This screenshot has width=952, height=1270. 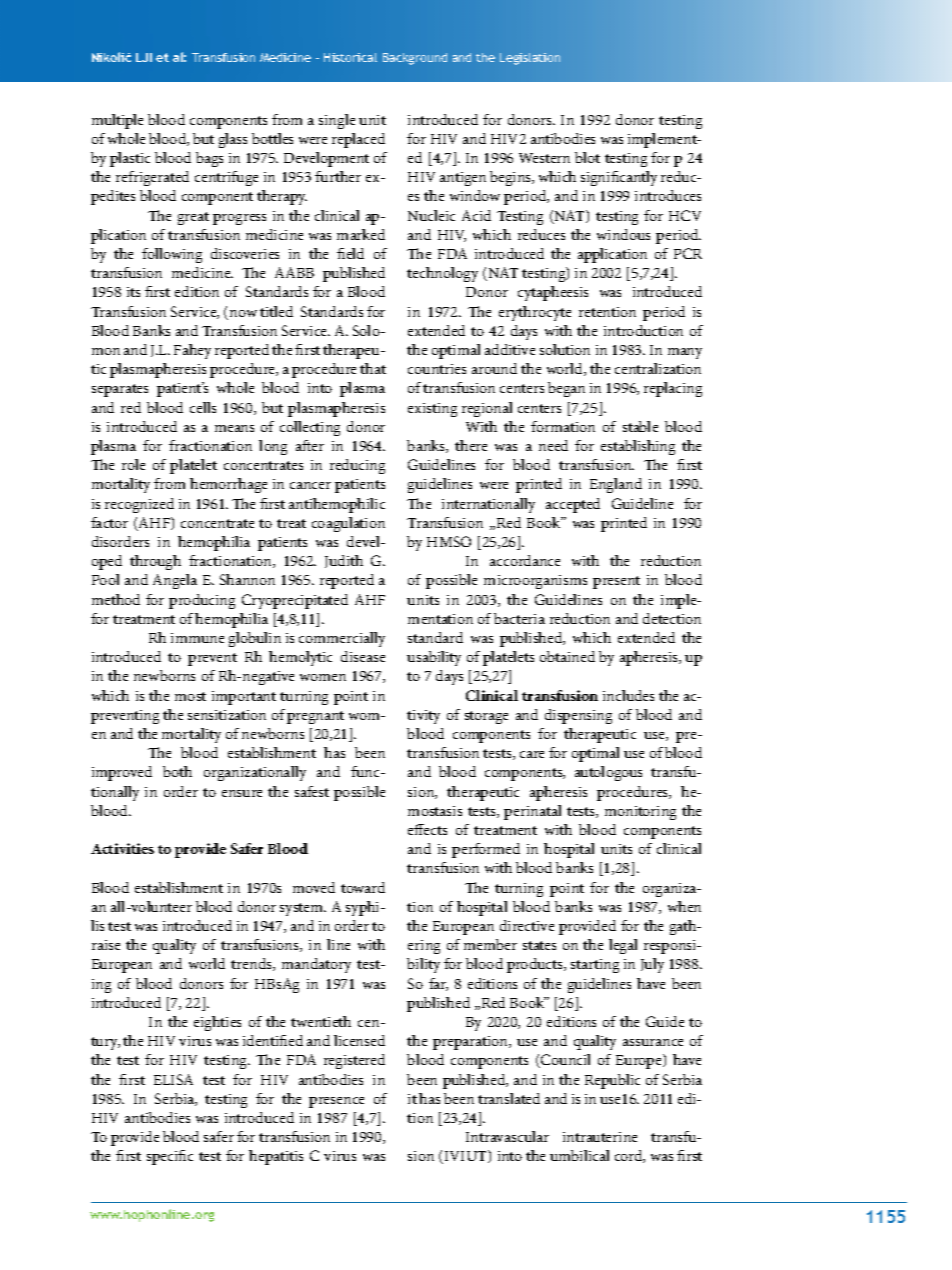 What do you see at coordinates (202, 601) in the screenshot?
I see `producing` at bounding box center [202, 601].
